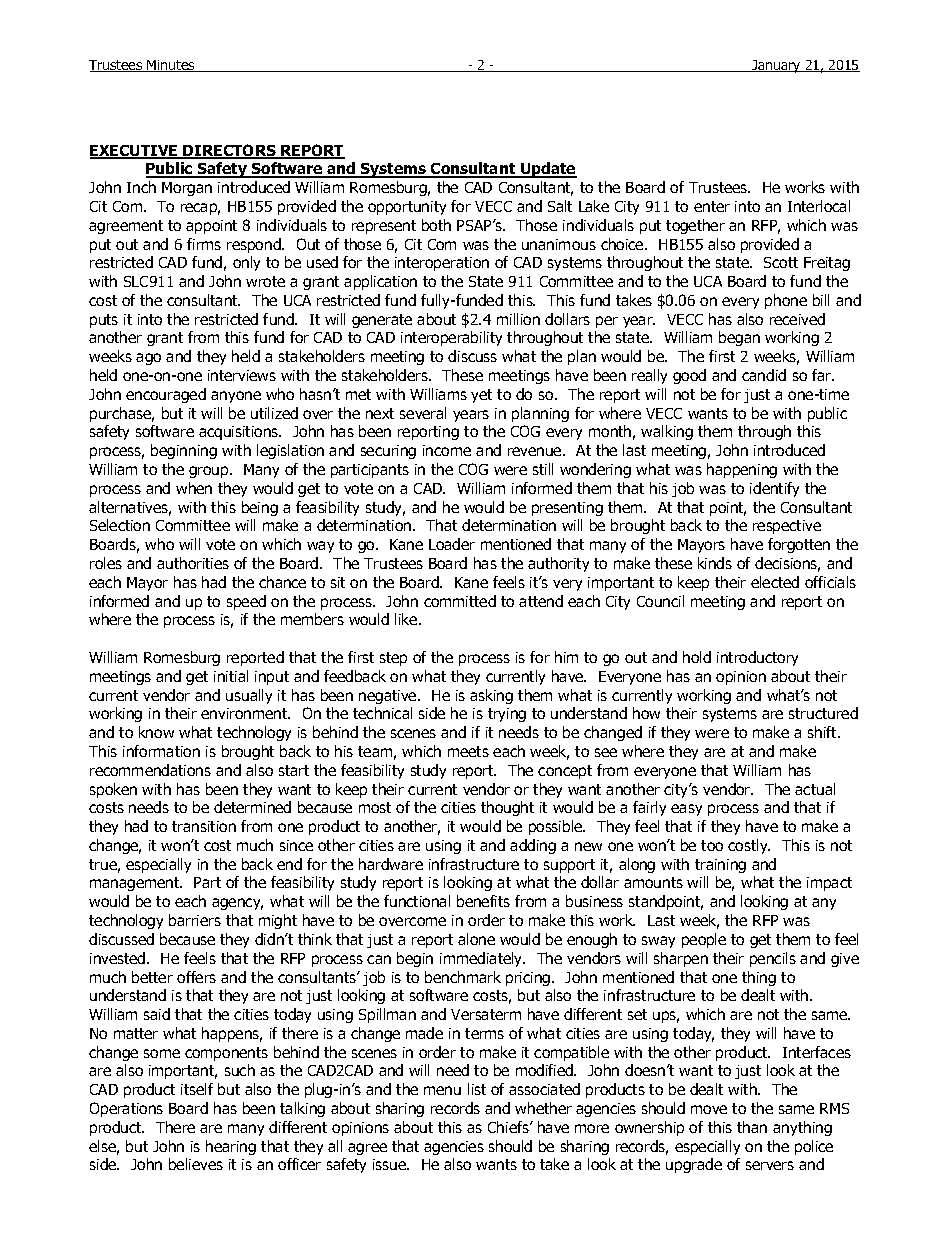  I want to click on believes, so click(196, 1164).
